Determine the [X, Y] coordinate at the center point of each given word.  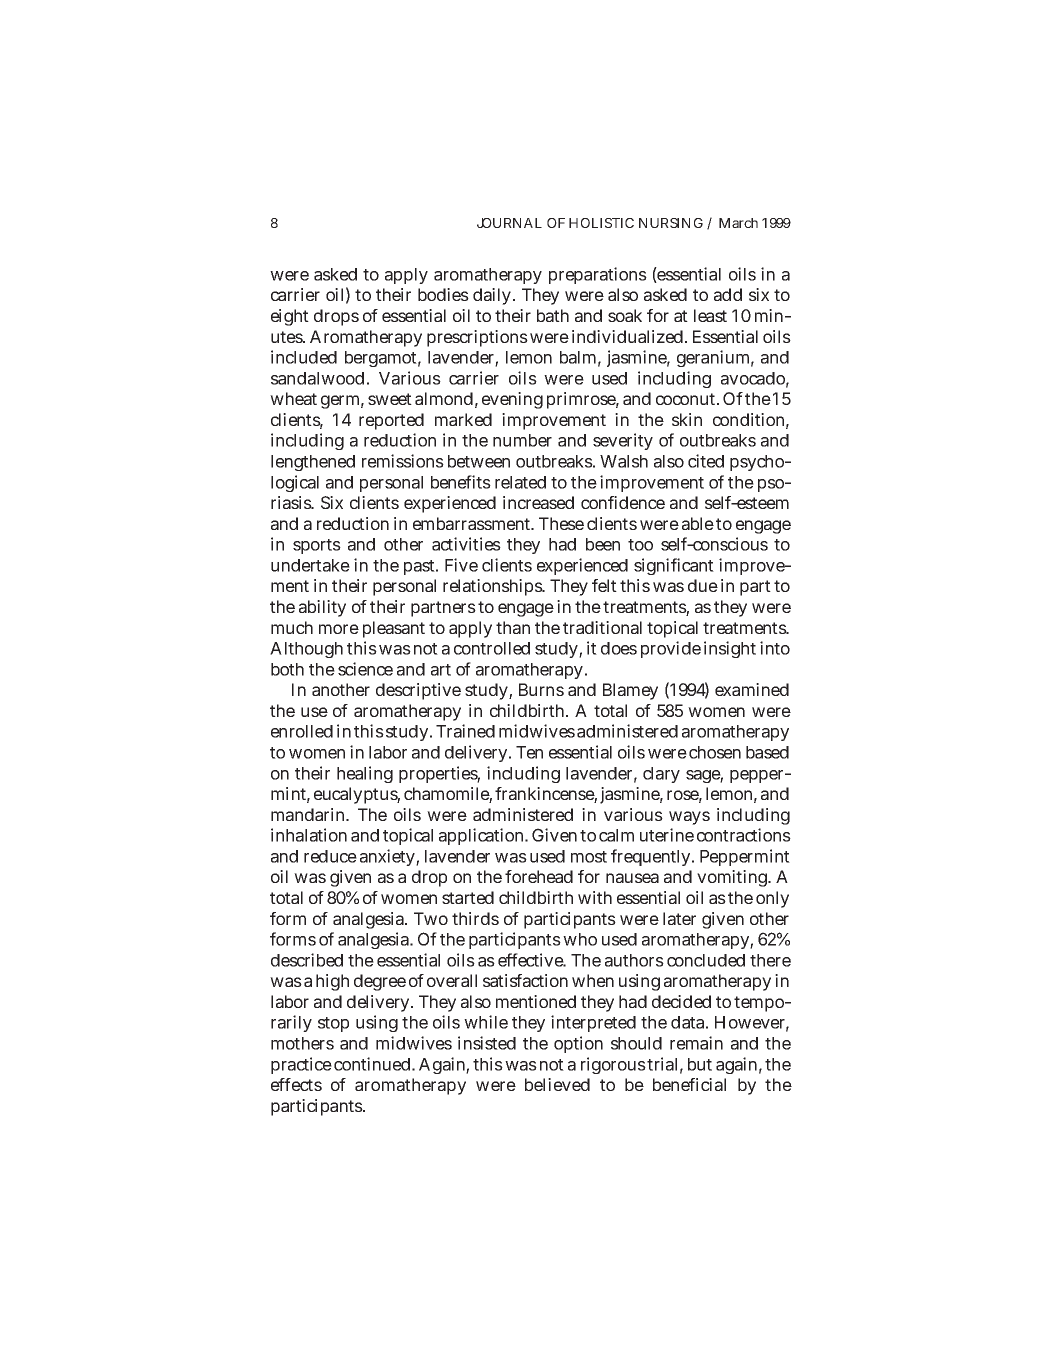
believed [557, 1084]
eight [290, 317]
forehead [539, 876]
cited [706, 461]
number [522, 440]
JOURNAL [509, 223]
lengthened [313, 463]
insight [730, 649]
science [365, 669]
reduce [330, 856]
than [513, 627]
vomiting [733, 878]
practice [301, 1065]
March [738, 223]
